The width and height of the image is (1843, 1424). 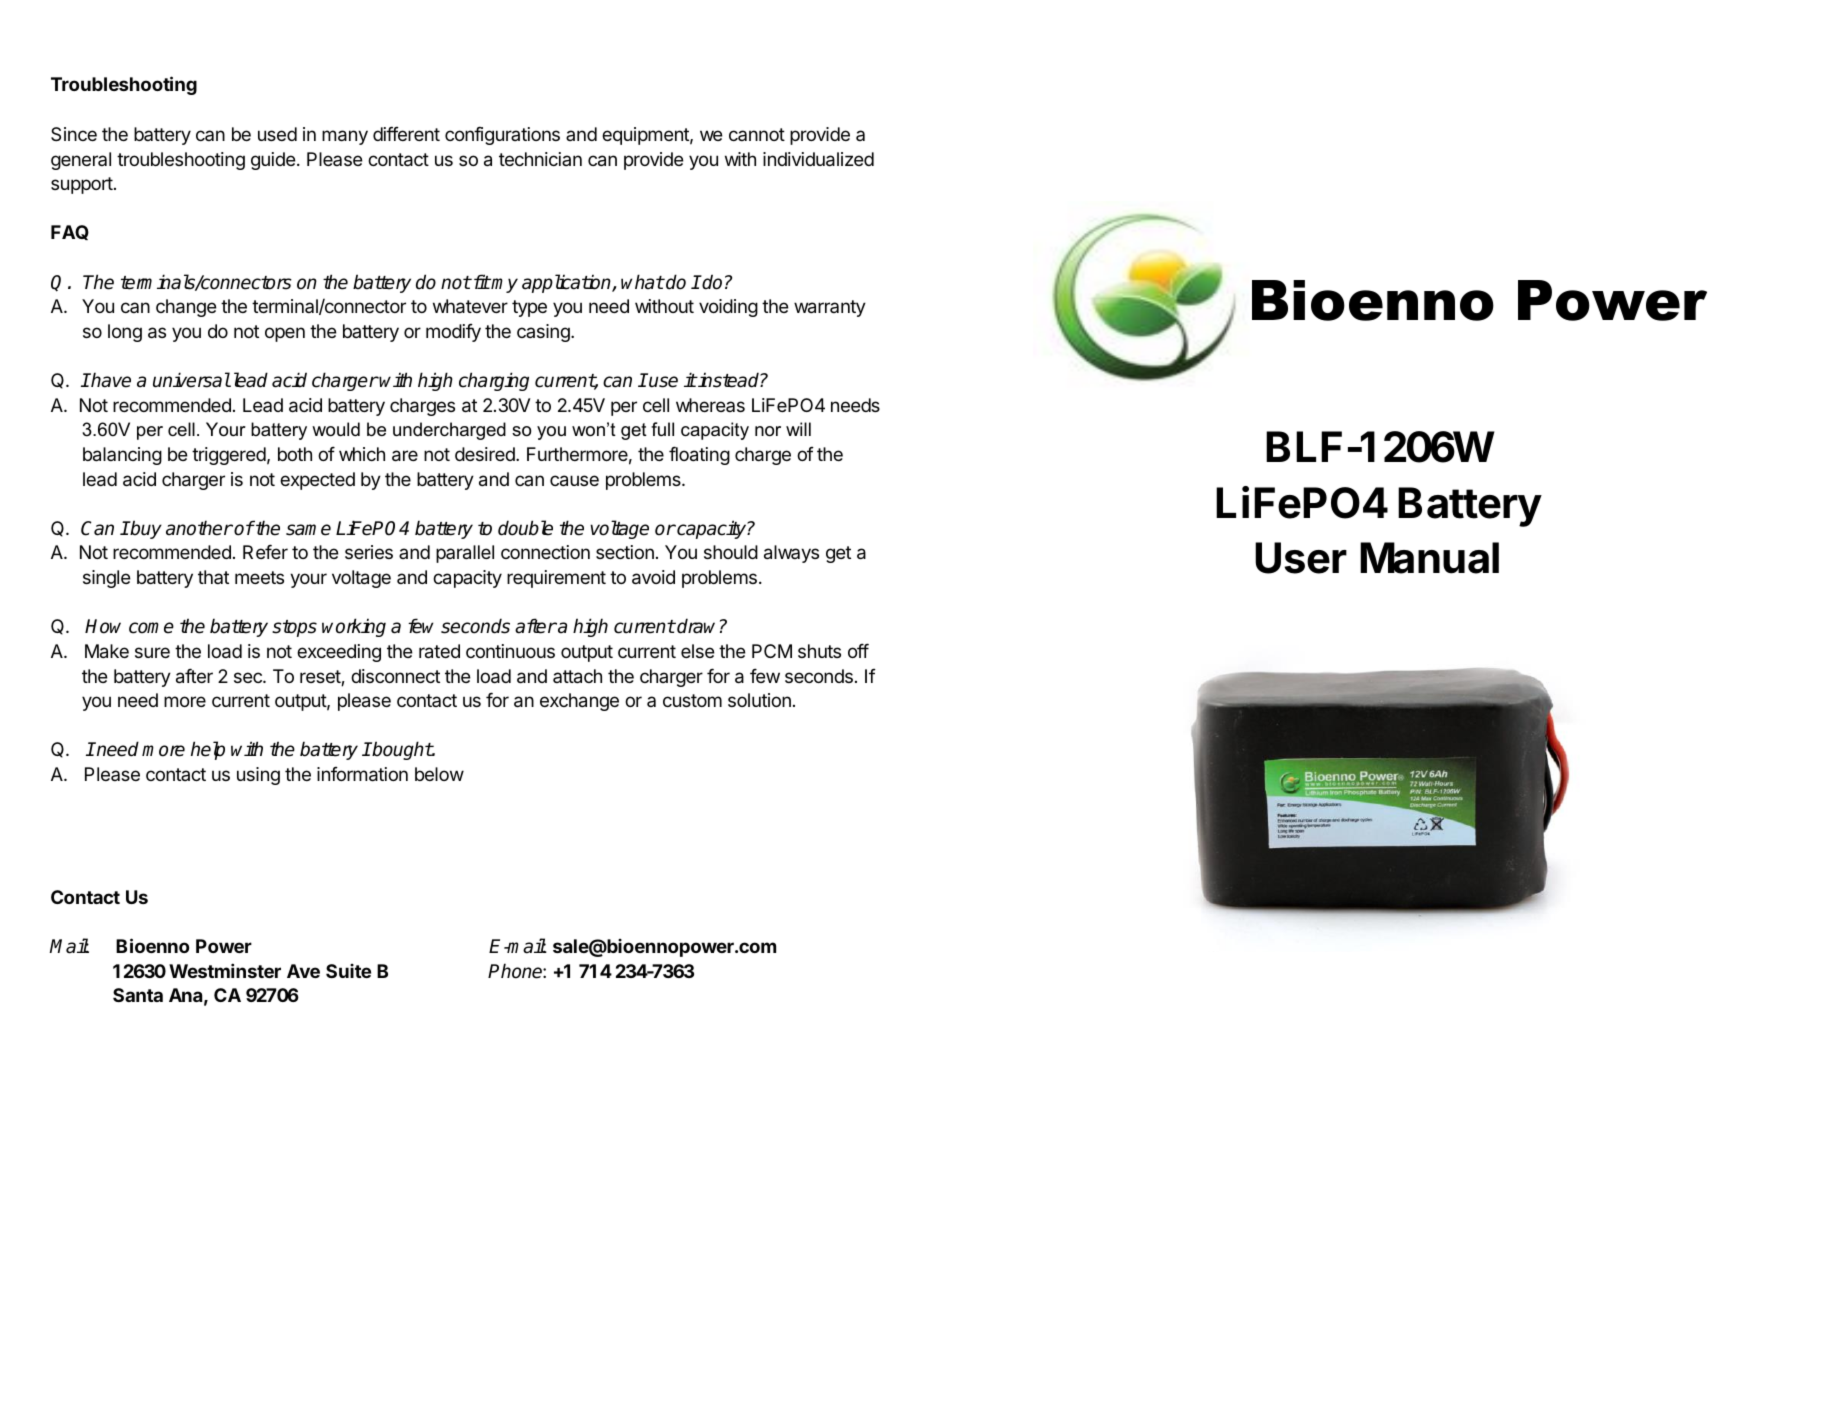 I want to click on cannot, so click(x=757, y=134).
